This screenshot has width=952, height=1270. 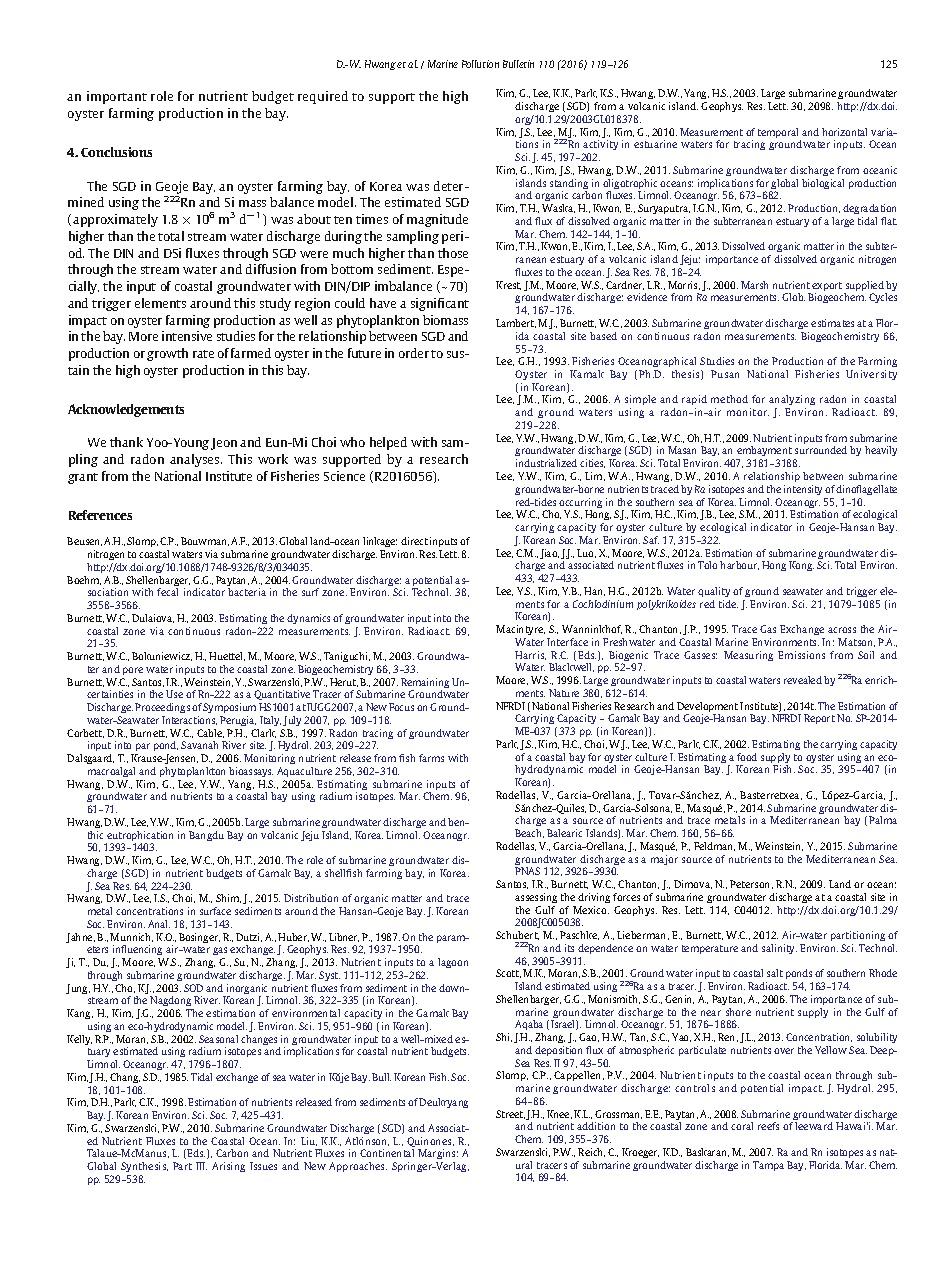 I want to click on important, so click(x=117, y=97).
